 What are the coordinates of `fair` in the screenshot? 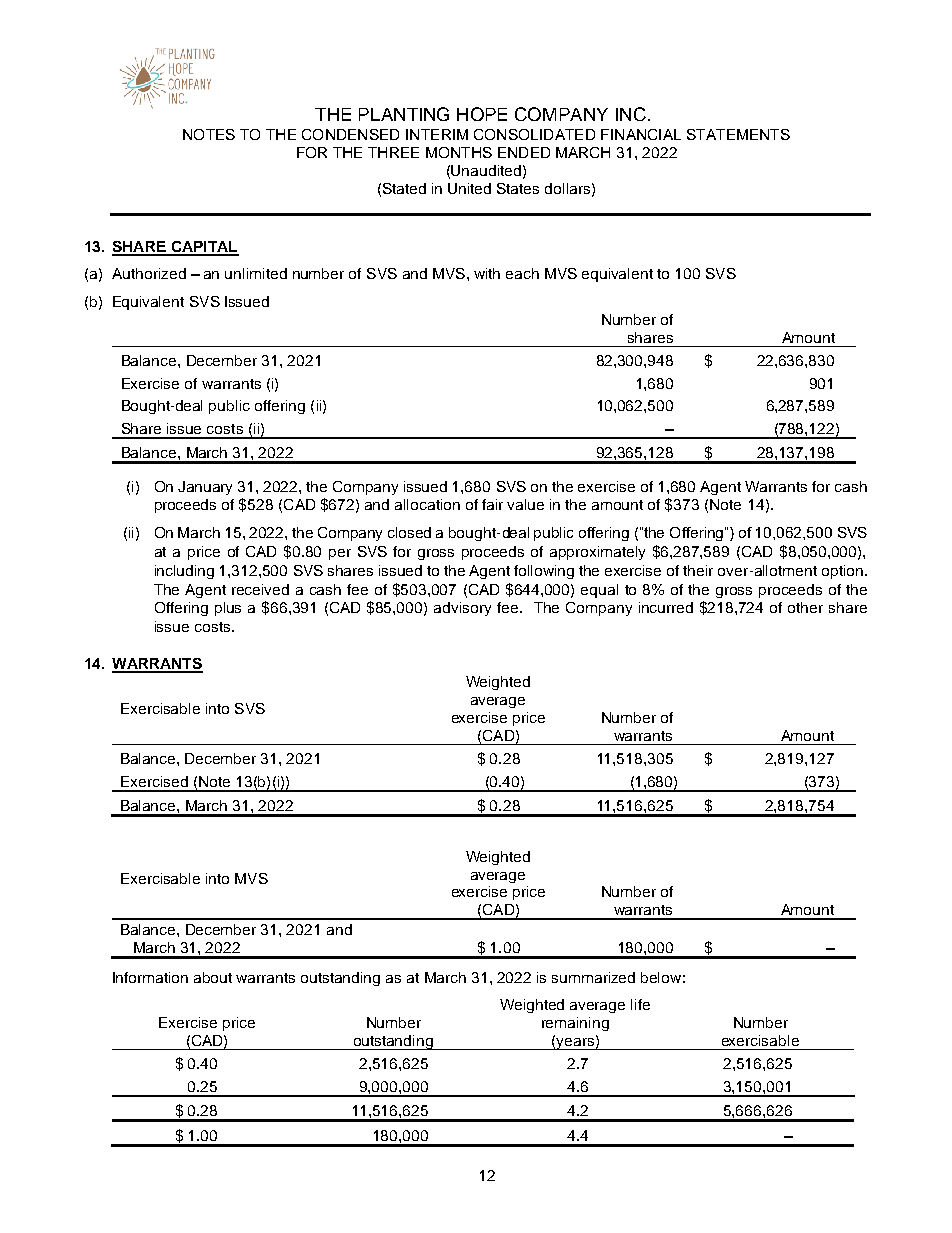 It's located at (492, 504).
